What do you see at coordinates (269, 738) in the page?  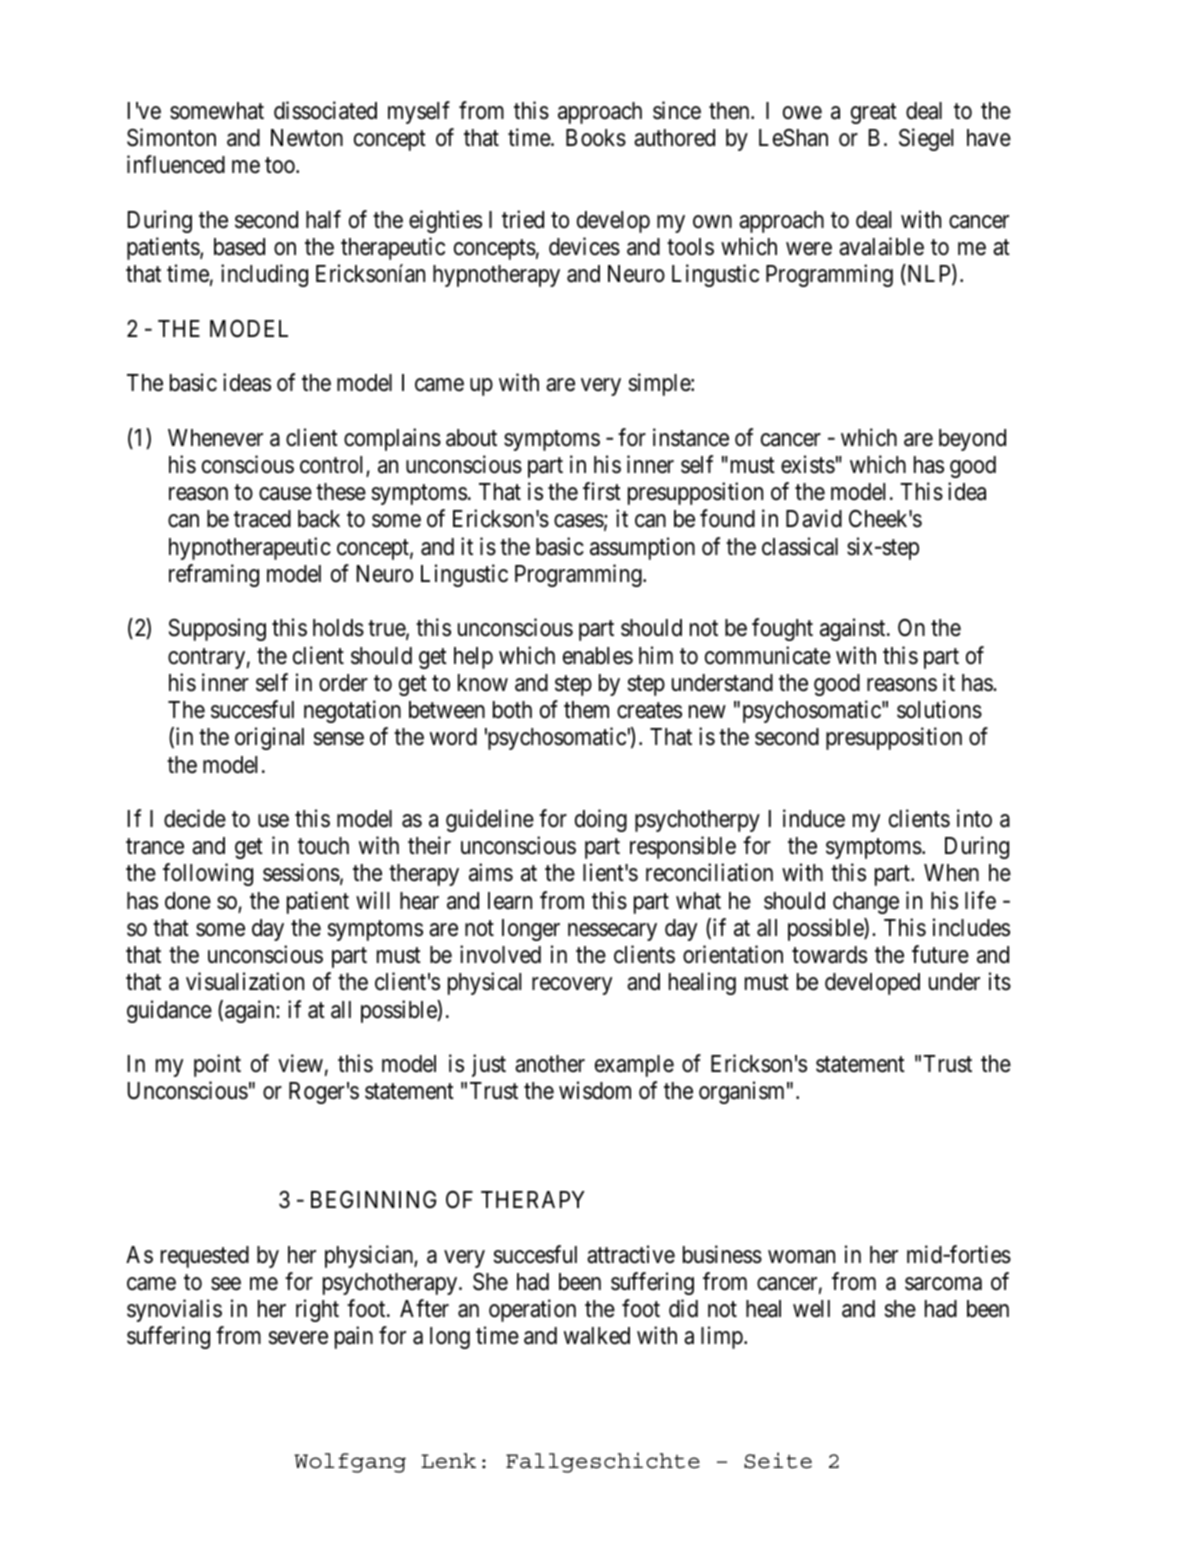 I see `original` at bounding box center [269, 738].
